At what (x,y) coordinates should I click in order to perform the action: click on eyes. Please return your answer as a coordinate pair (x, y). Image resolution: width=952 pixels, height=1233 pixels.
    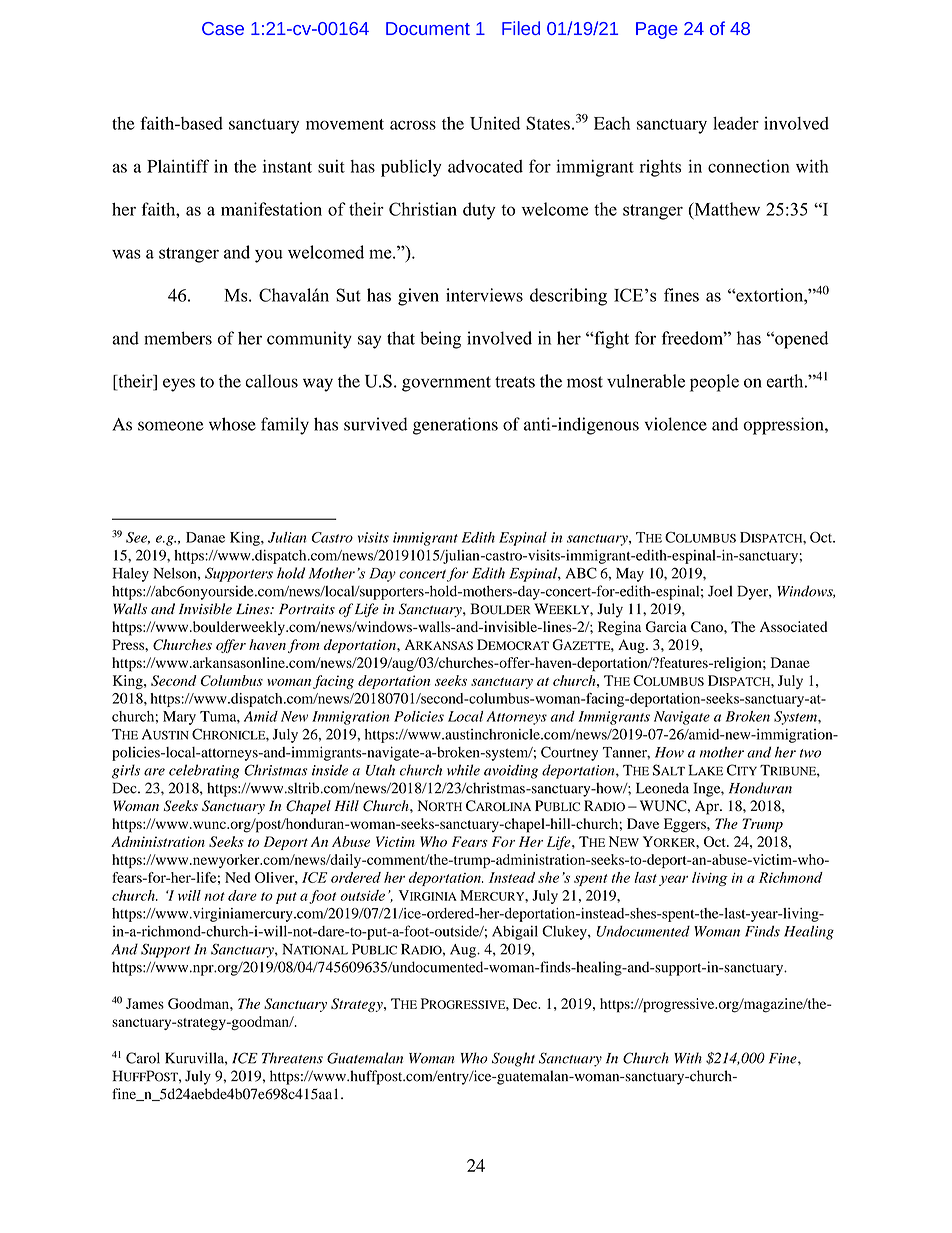
    Looking at the image, I should click on (179, 385).
